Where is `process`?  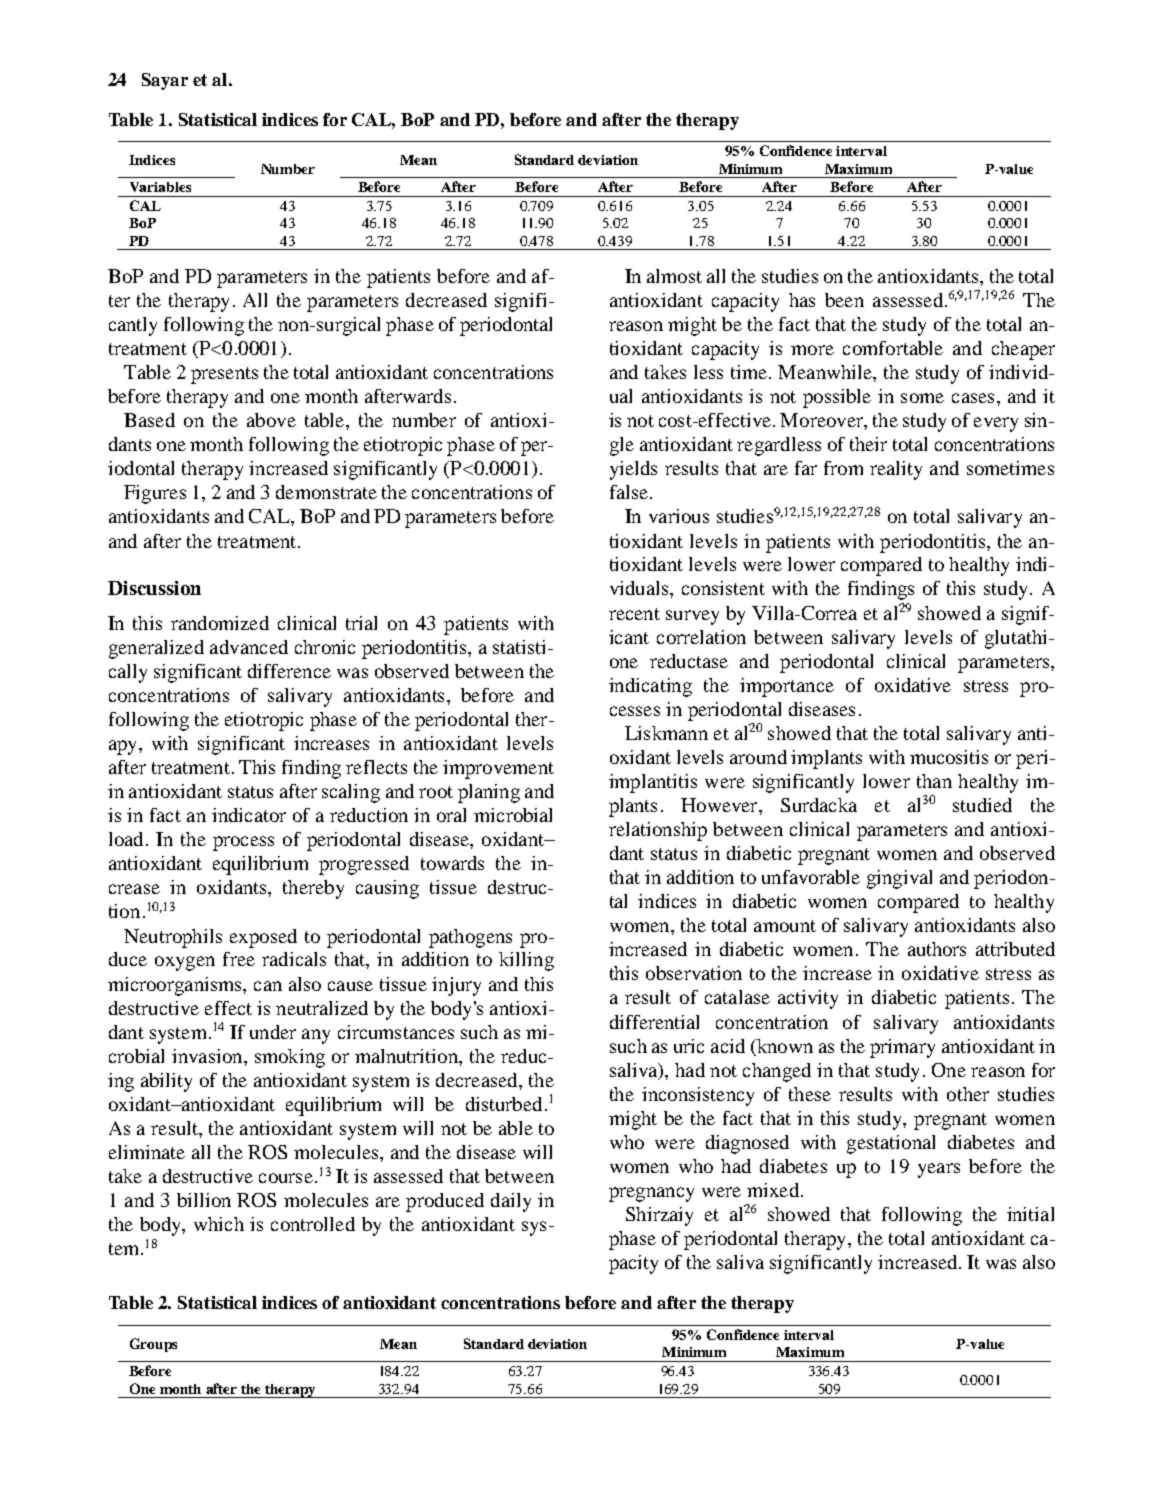
process is located at coordinates (243, 843).
